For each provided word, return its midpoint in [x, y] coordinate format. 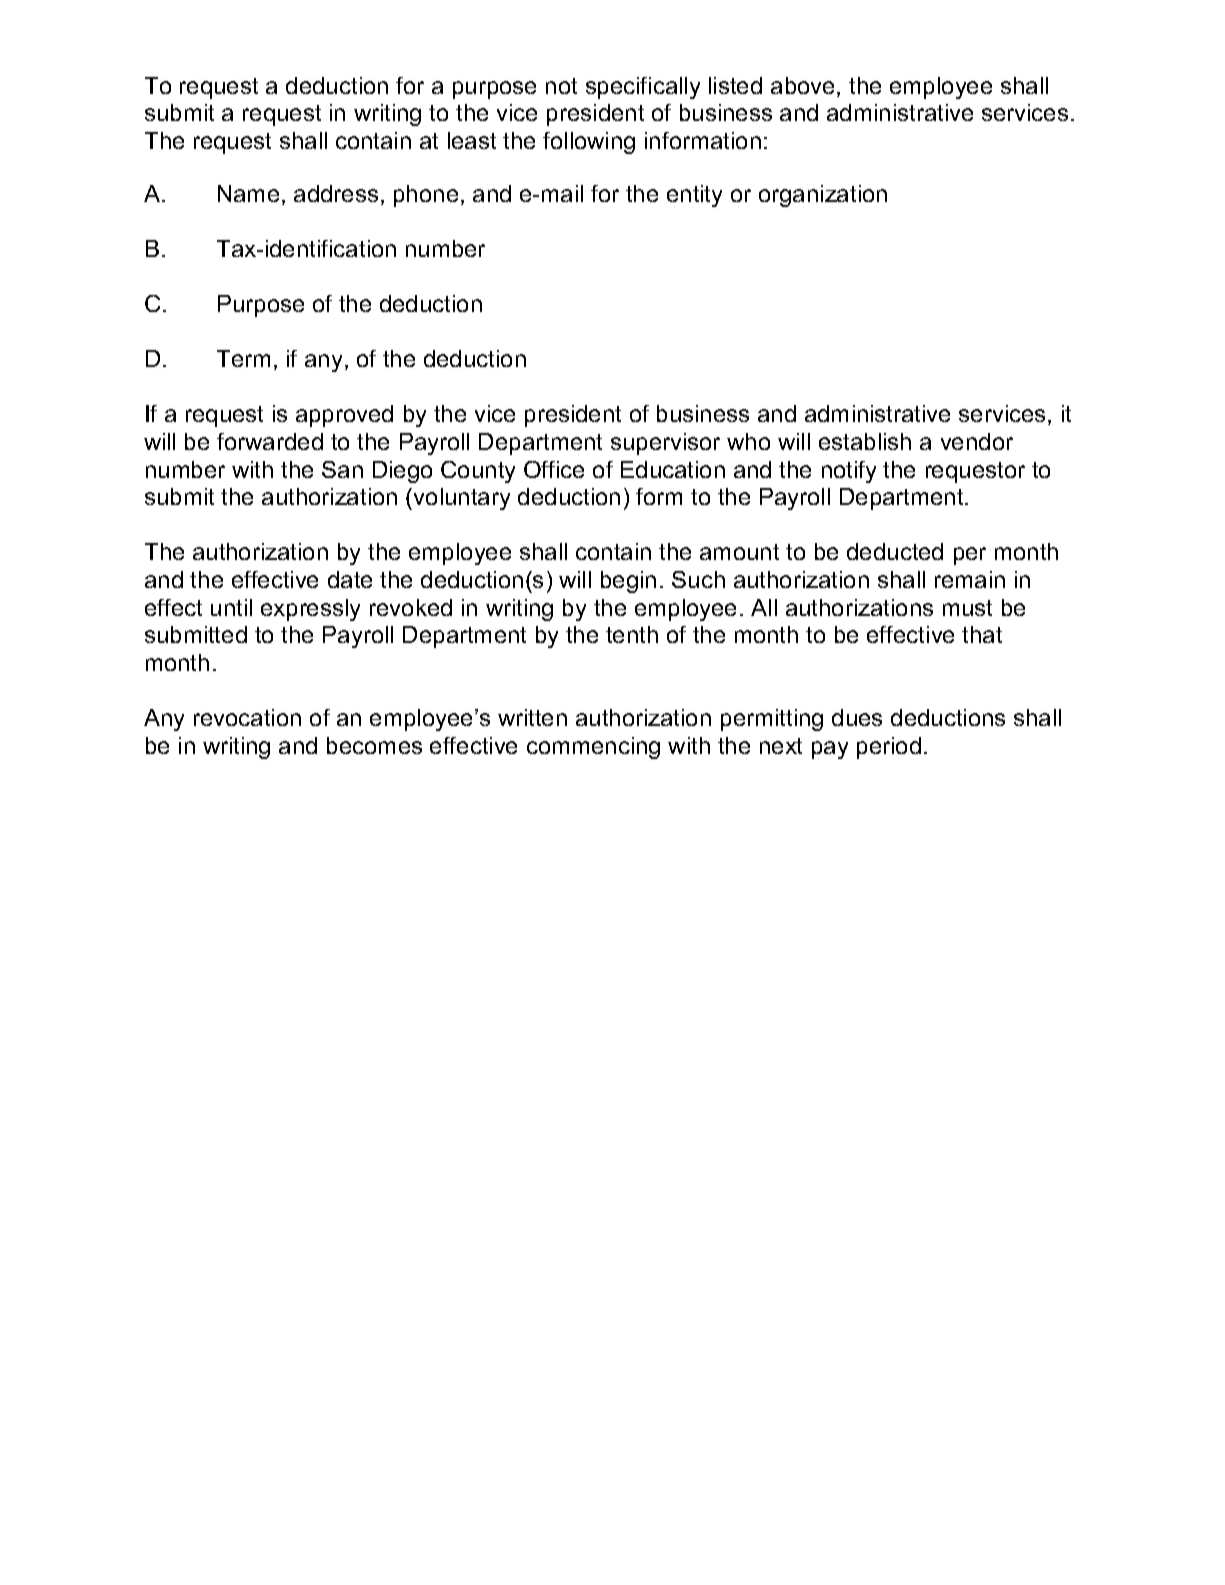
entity [694, 196]
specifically [643, 88]
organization [823, 196]
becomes [374, 745]
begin [628, 582]
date [350, 579]
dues [857, 717]
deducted [895, 551]
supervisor [665, 444]
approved [344, 416]
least [472, 140]
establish [865, 441]
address [336, 193]
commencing [593, 748]
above [802, 85]
